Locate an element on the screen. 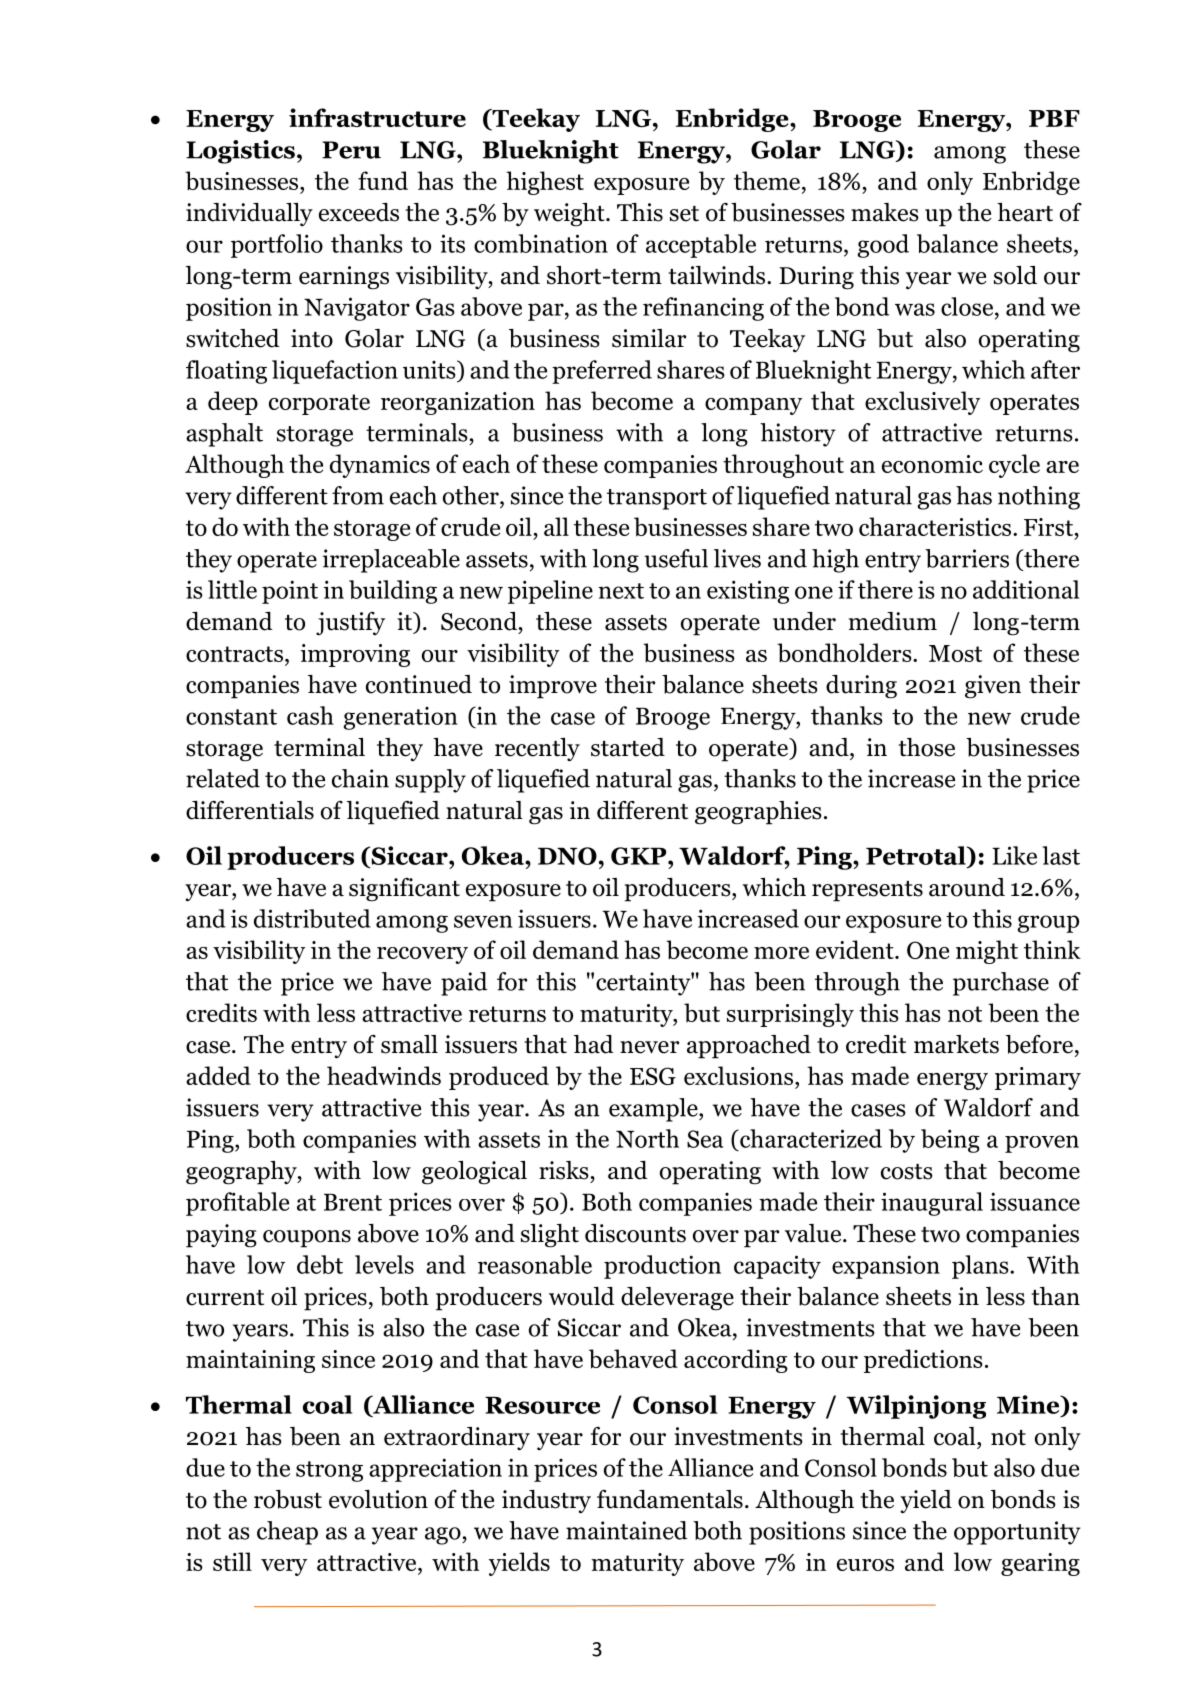 The height and width of the screenshot is (1689, 1194). cheap is located at coordinates (287, 1533).
